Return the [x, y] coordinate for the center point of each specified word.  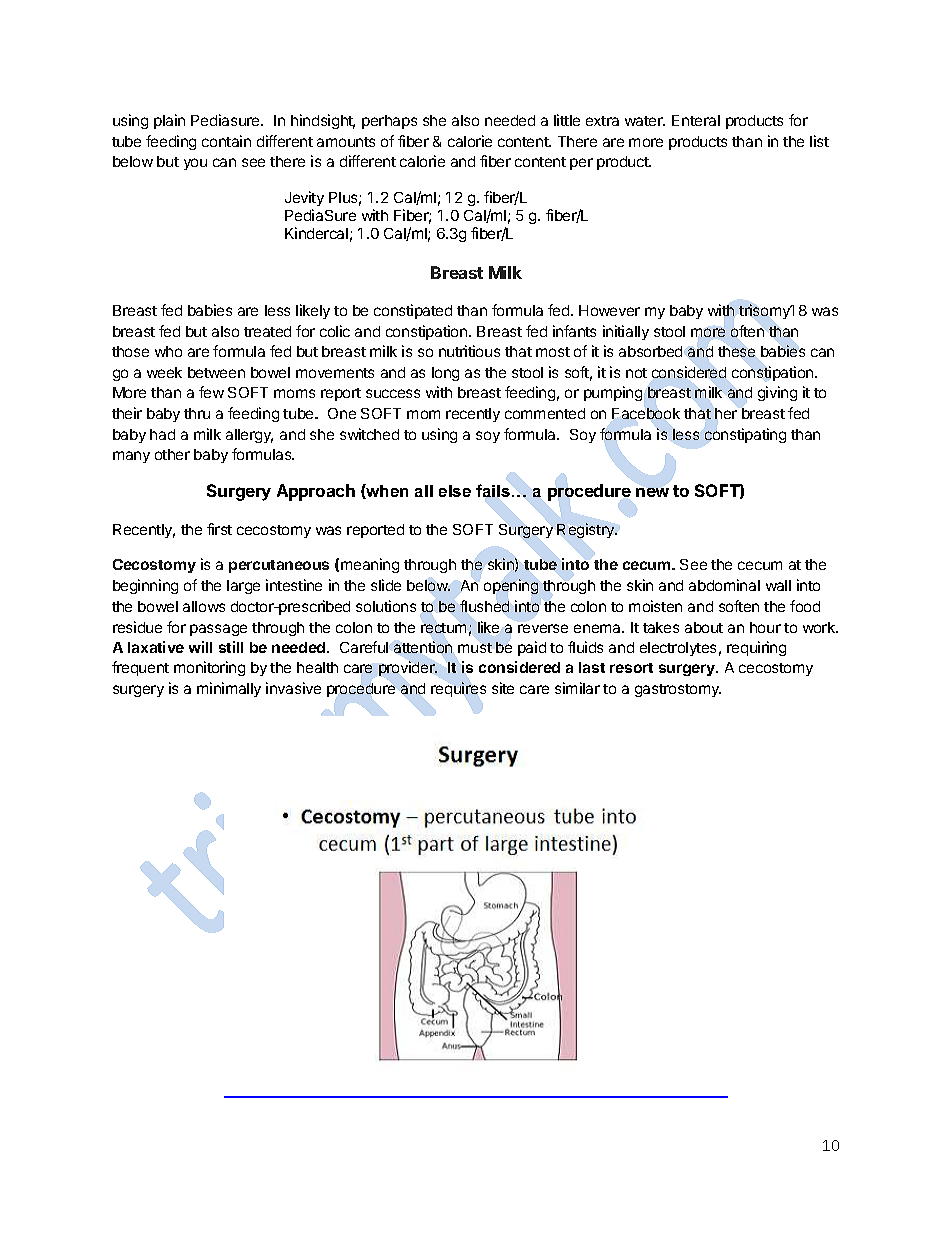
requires [458, 689]
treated [267, 331]
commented [545, 413]
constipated [413, 311]
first [219, 529]
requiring [756, 648]
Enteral [696, 120]
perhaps [389, 122]
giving [777, 393]
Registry [587, 530]
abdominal [724, 585]
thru [197, 413]
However [609, 310]
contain [226, 141]
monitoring [209, 668]
